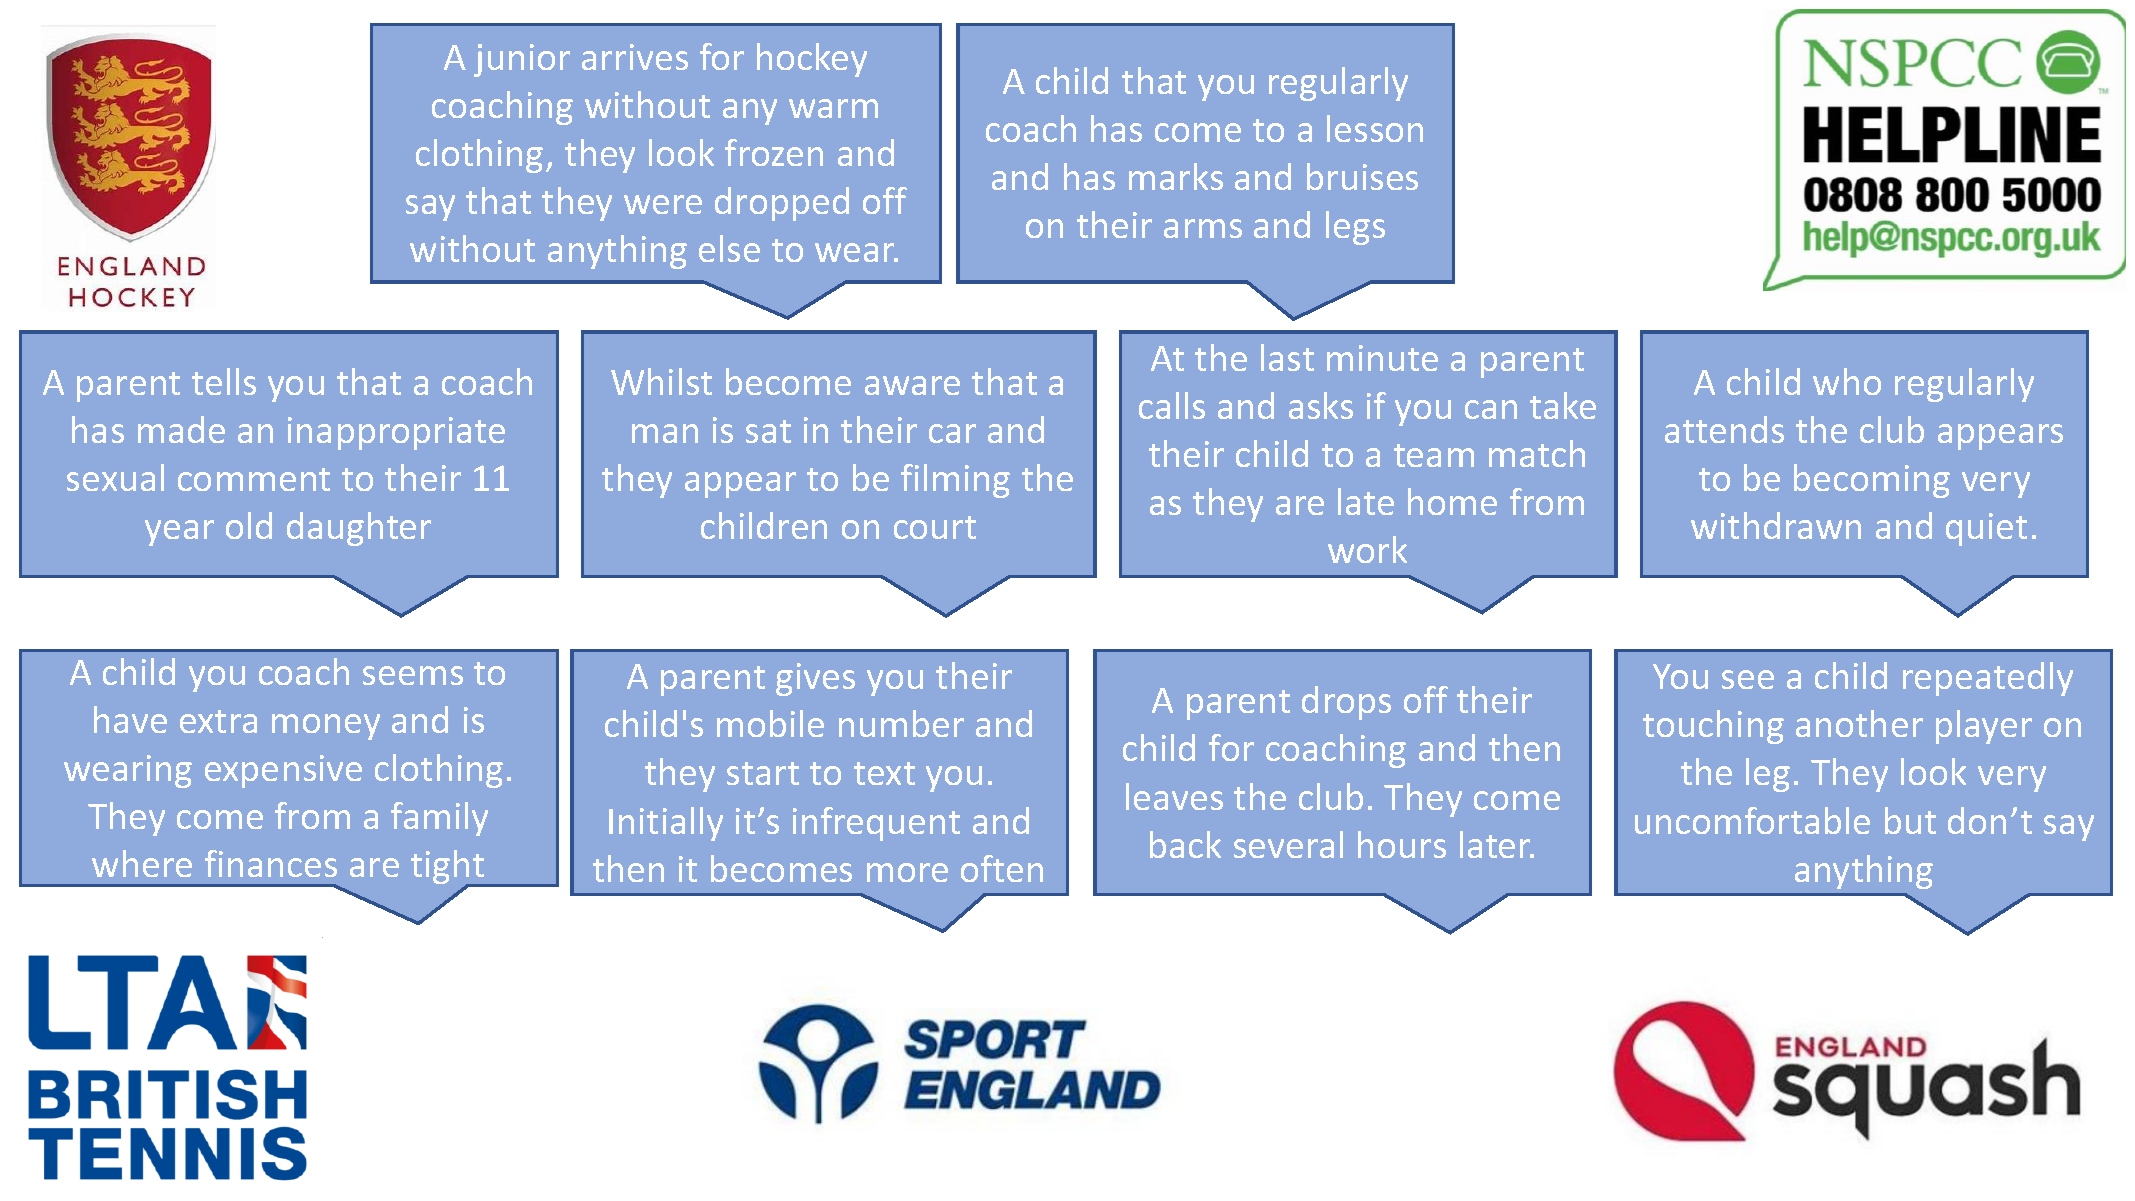  What do you see at coordinates (271, 863) in the page?
I see `finances` at bounding box center [271, 863].
